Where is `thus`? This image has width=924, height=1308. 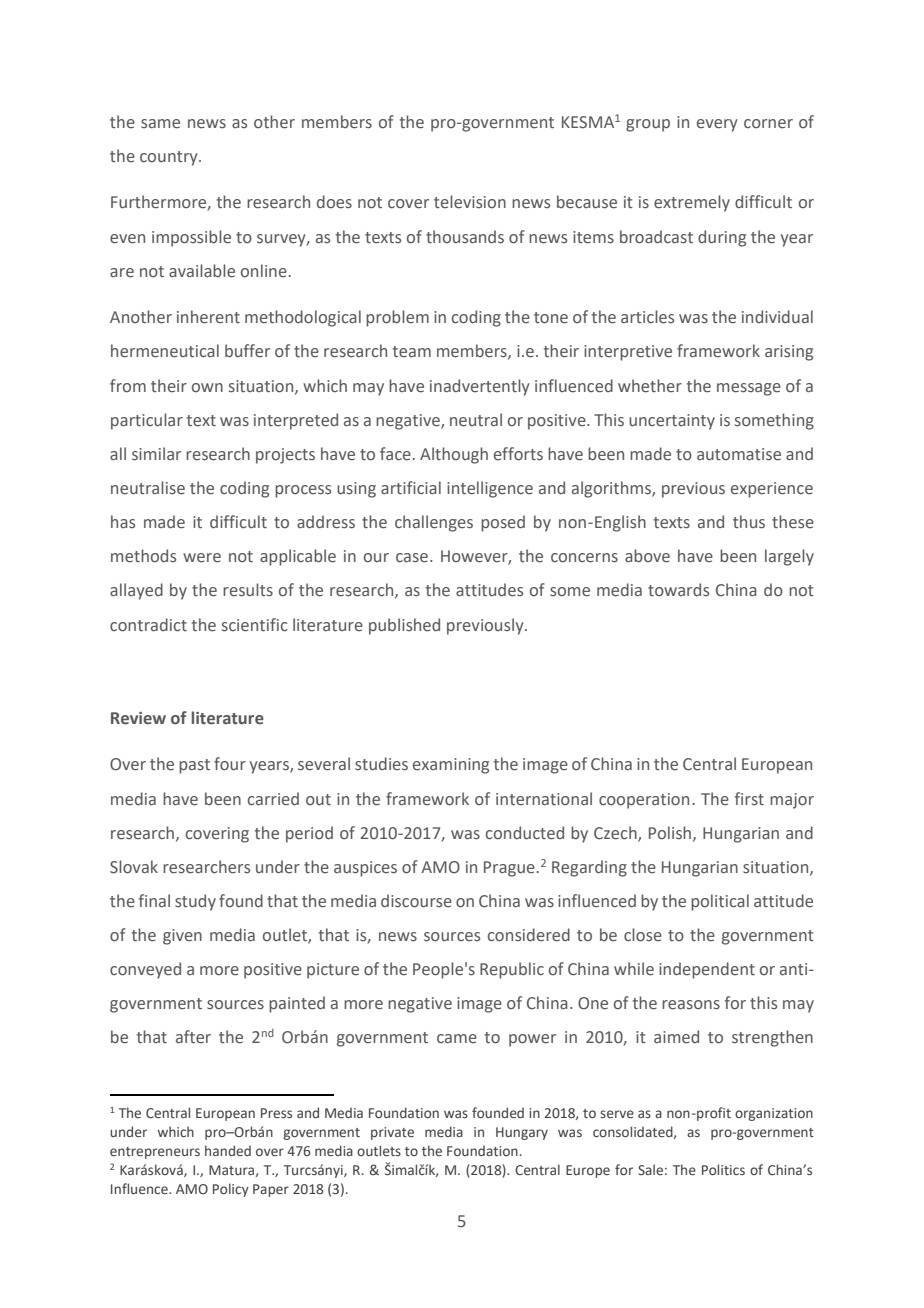 thus is located at coordinates (749, 522).
